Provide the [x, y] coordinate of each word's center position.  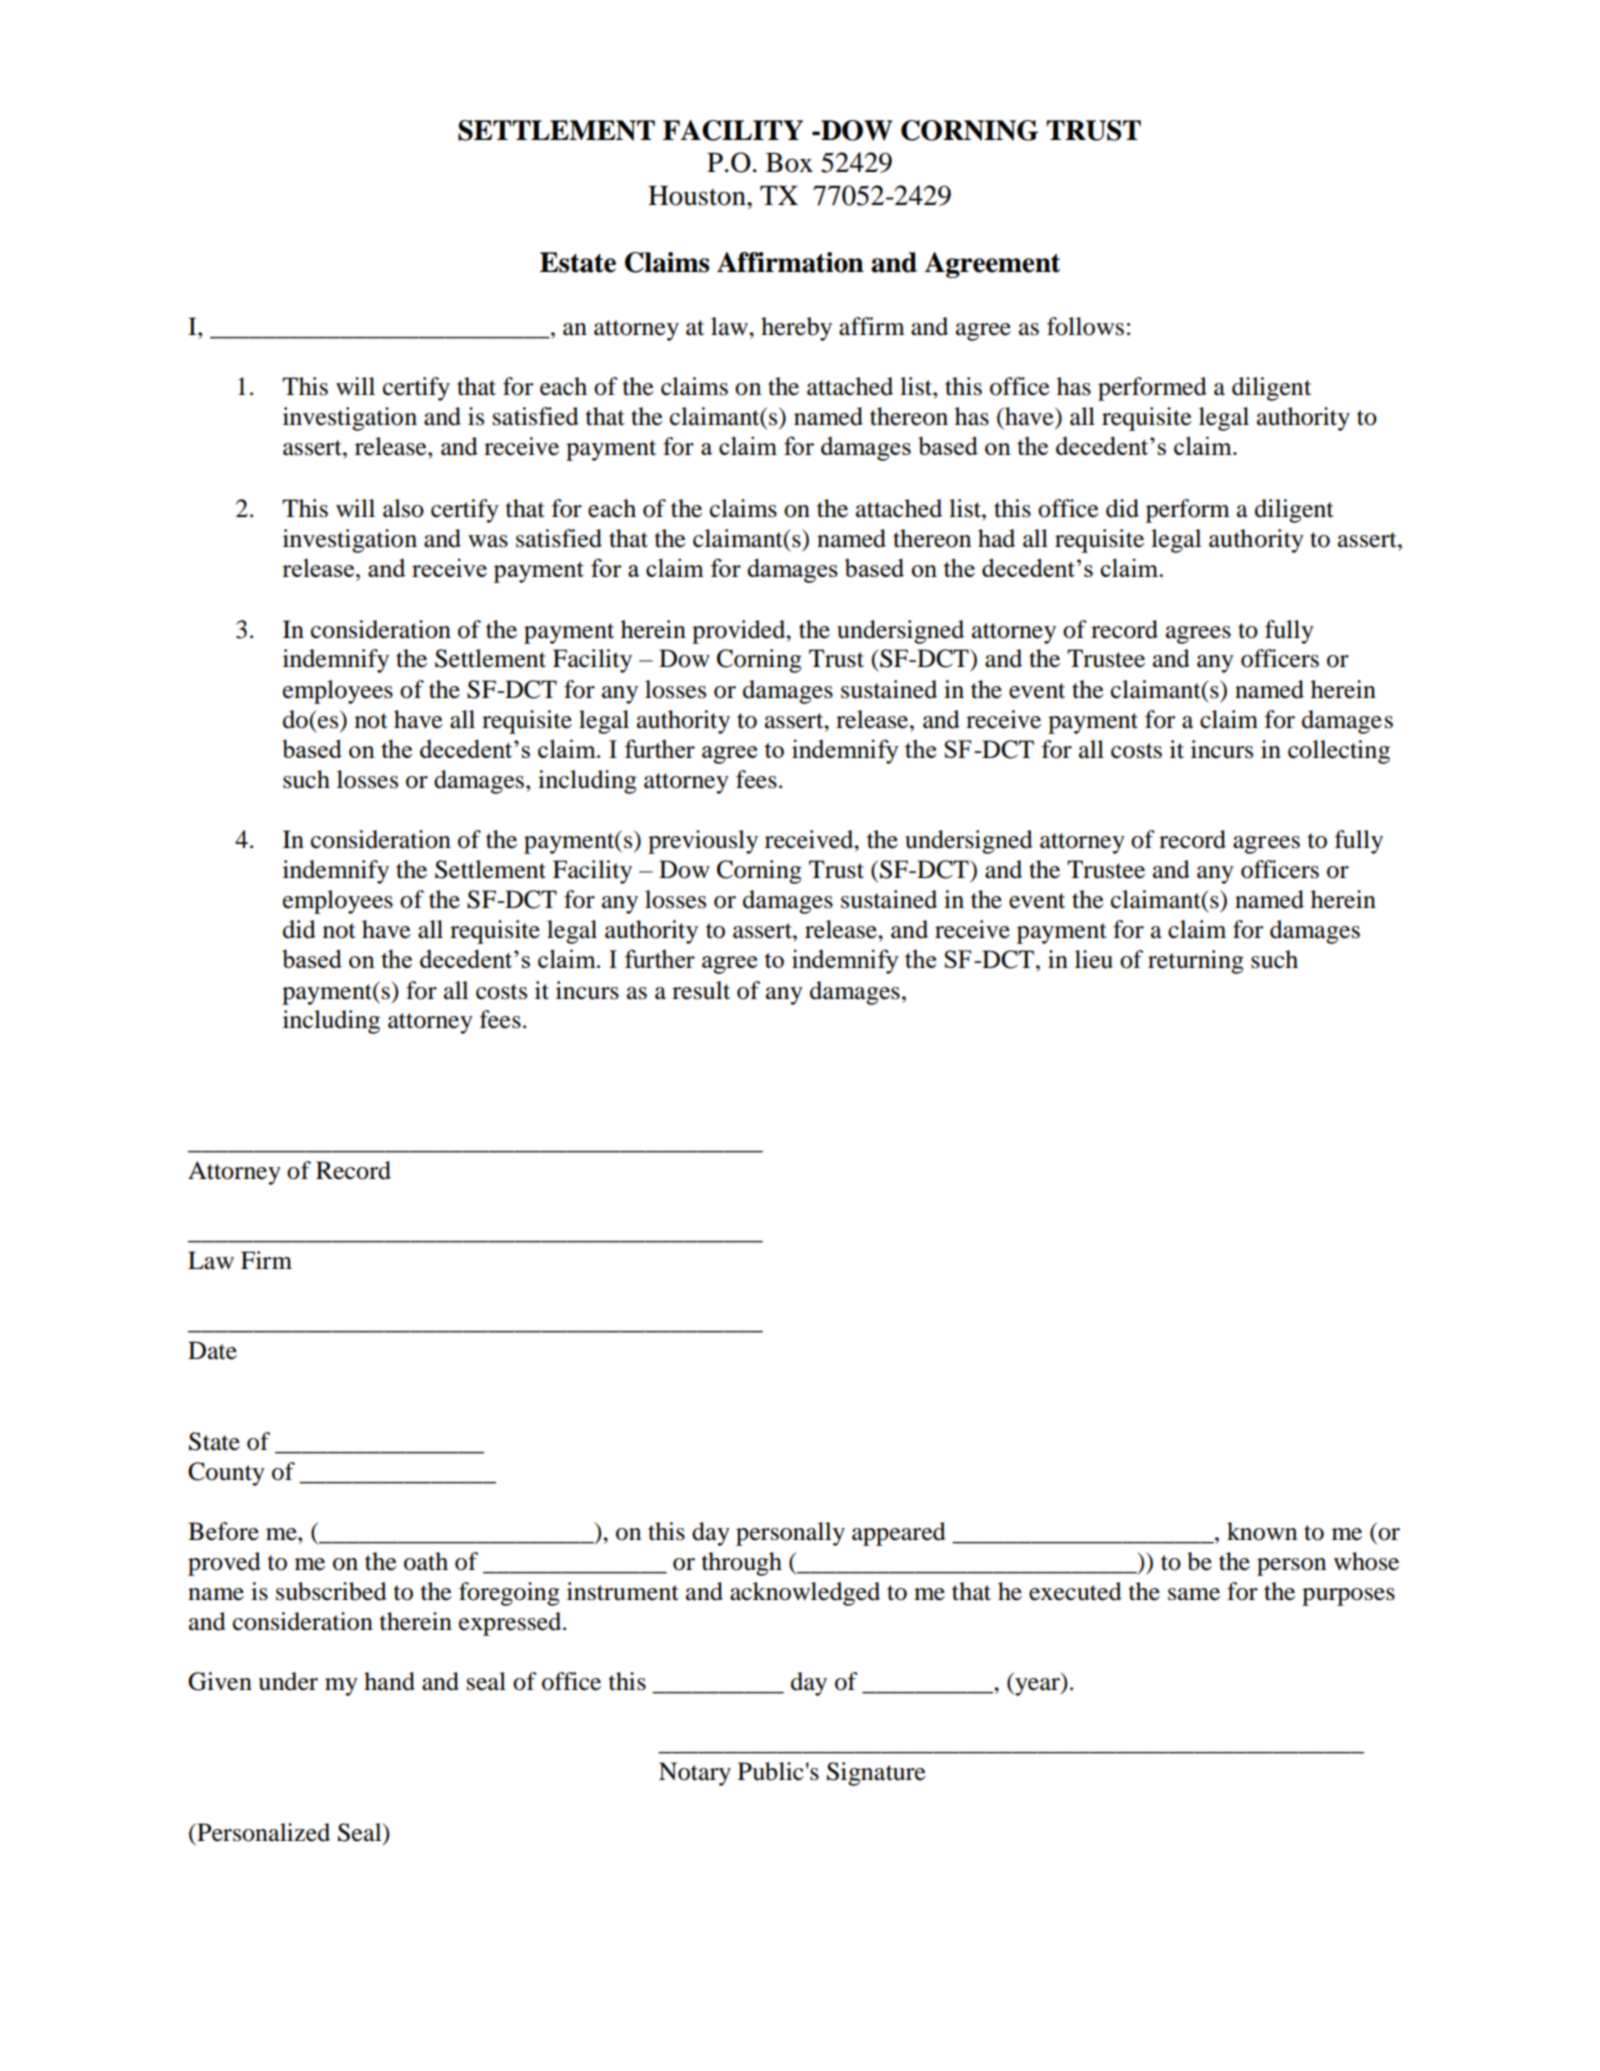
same [1194, 1594]
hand [389, 1681]
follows [1085, 326]
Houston [698, 196]
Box [789, 163]
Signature [876, 1774]
